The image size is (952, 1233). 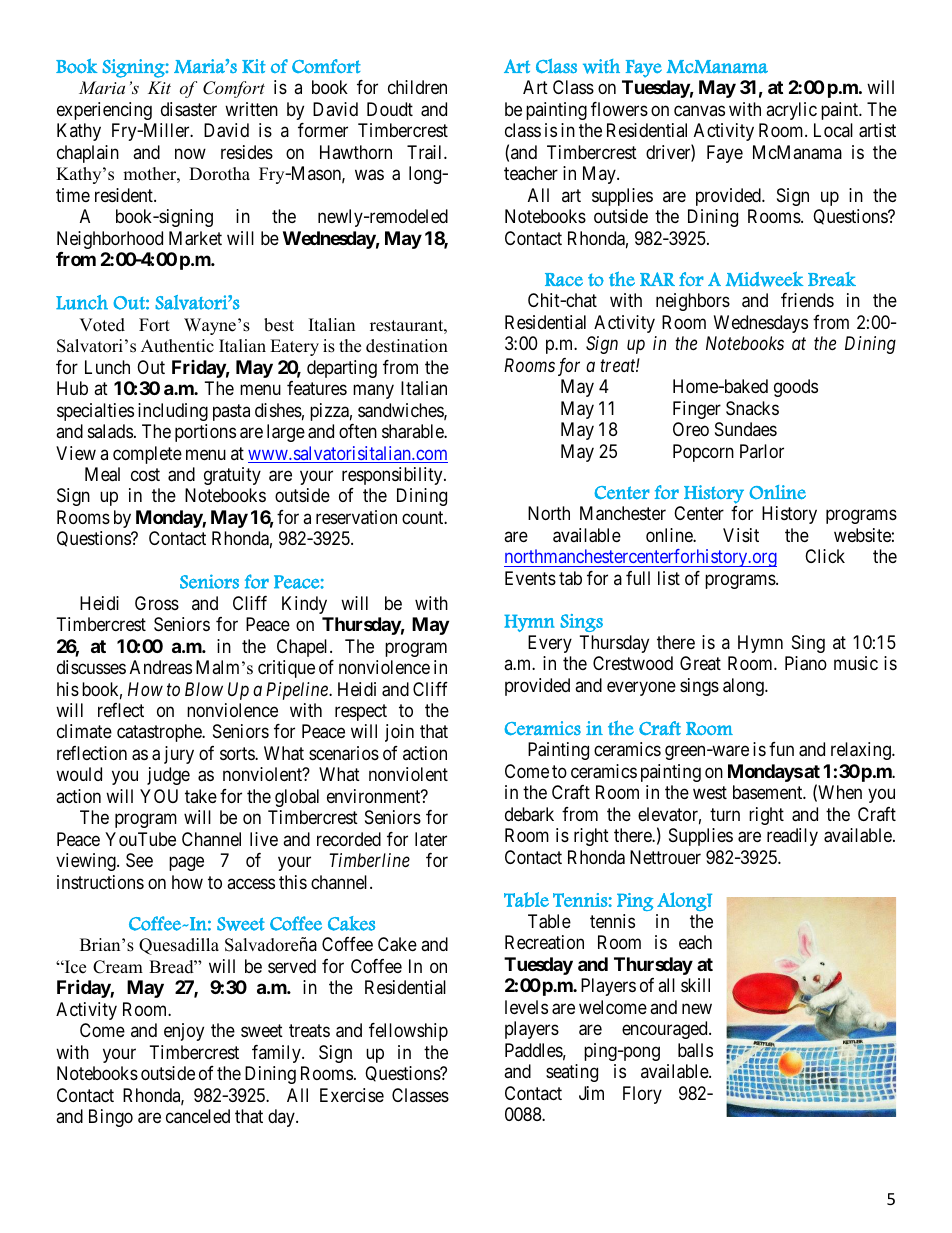 What do you see at coordinates (572, 1073) in the screenshot?
I see `seating` at bounding box center [572, 1073].
